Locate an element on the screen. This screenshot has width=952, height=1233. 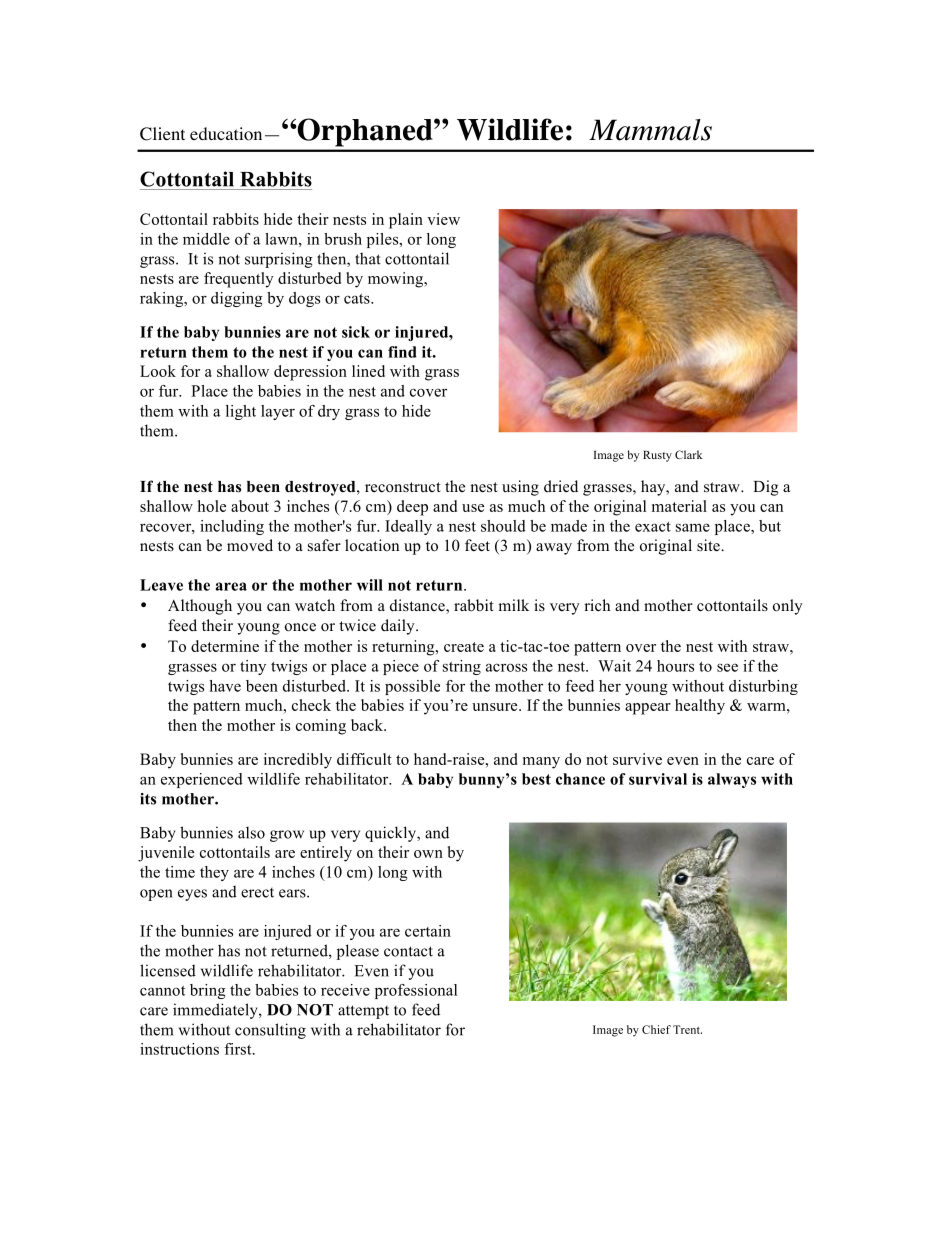
view is located at coordinates (443, 219).
